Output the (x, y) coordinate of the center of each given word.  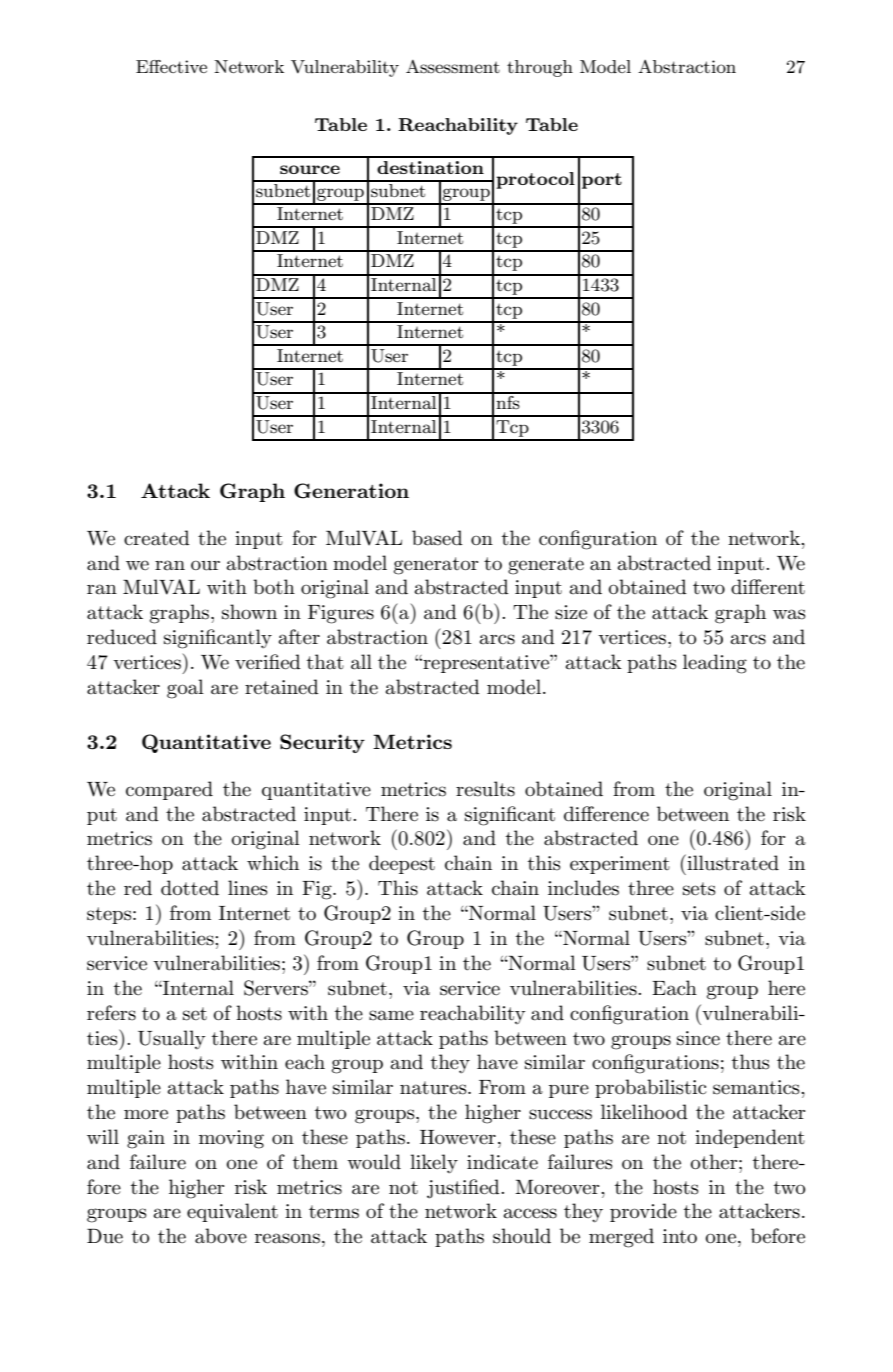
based (437, 538)
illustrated (732, 862)
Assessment (453, 66)
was (789, 614)
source (310, 169)
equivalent (232, 1212)
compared (169, 790)
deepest (402, 864)
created (157, 538)
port (602, 181)
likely (434, 1164)
